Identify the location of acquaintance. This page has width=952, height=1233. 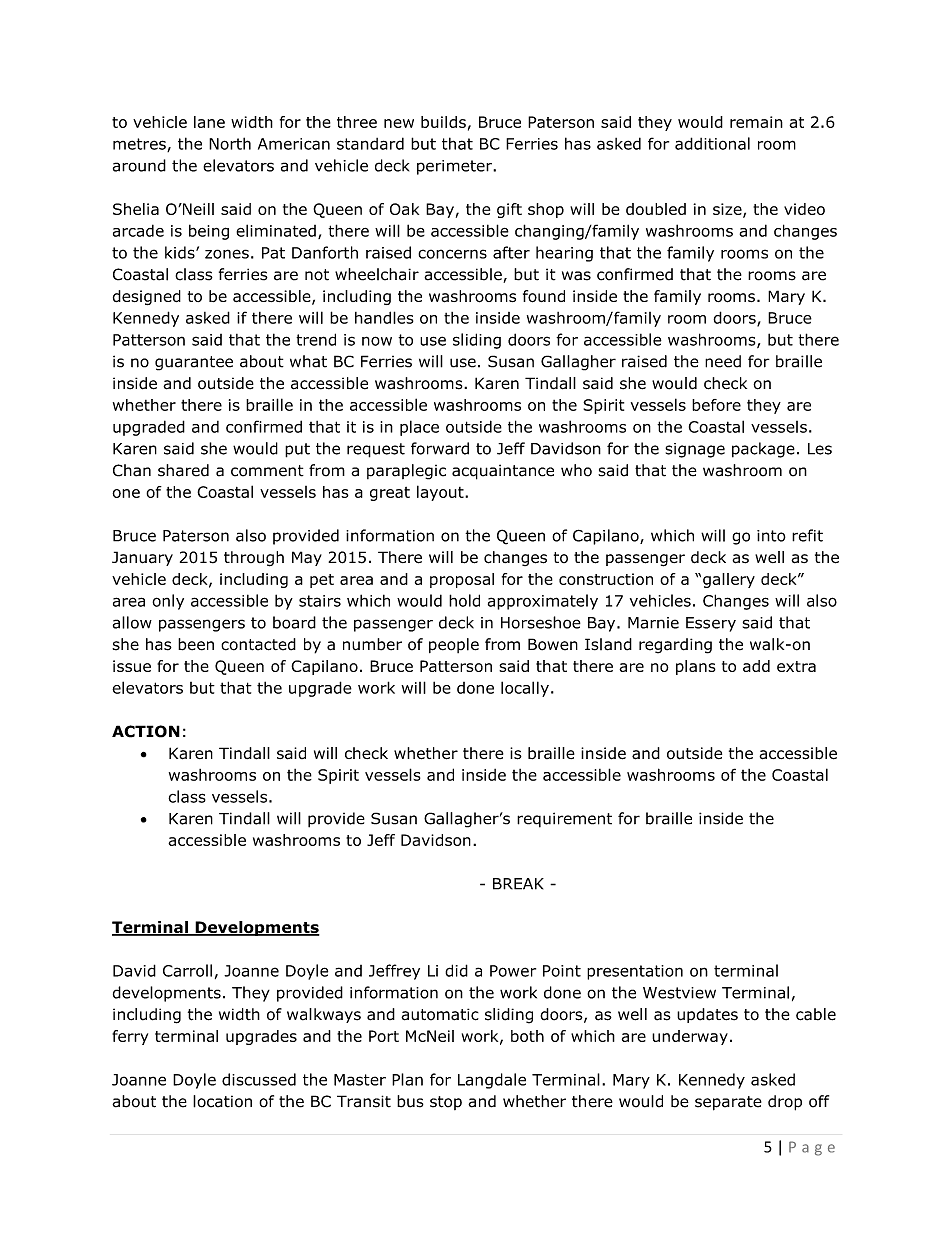
(503, 472).
